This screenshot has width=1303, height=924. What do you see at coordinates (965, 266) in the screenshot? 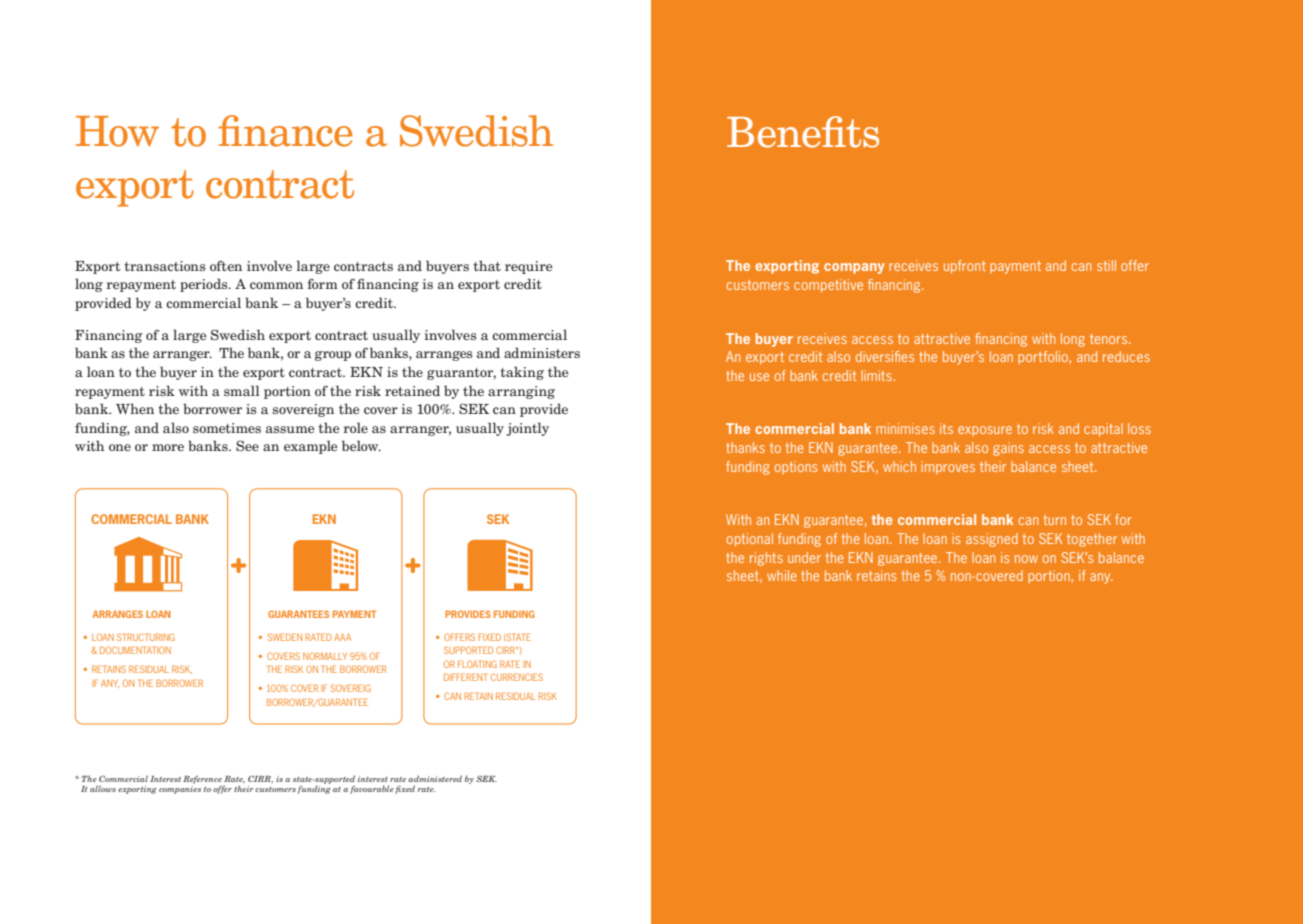
I see `upfront` at bounding box center [965, 266].
